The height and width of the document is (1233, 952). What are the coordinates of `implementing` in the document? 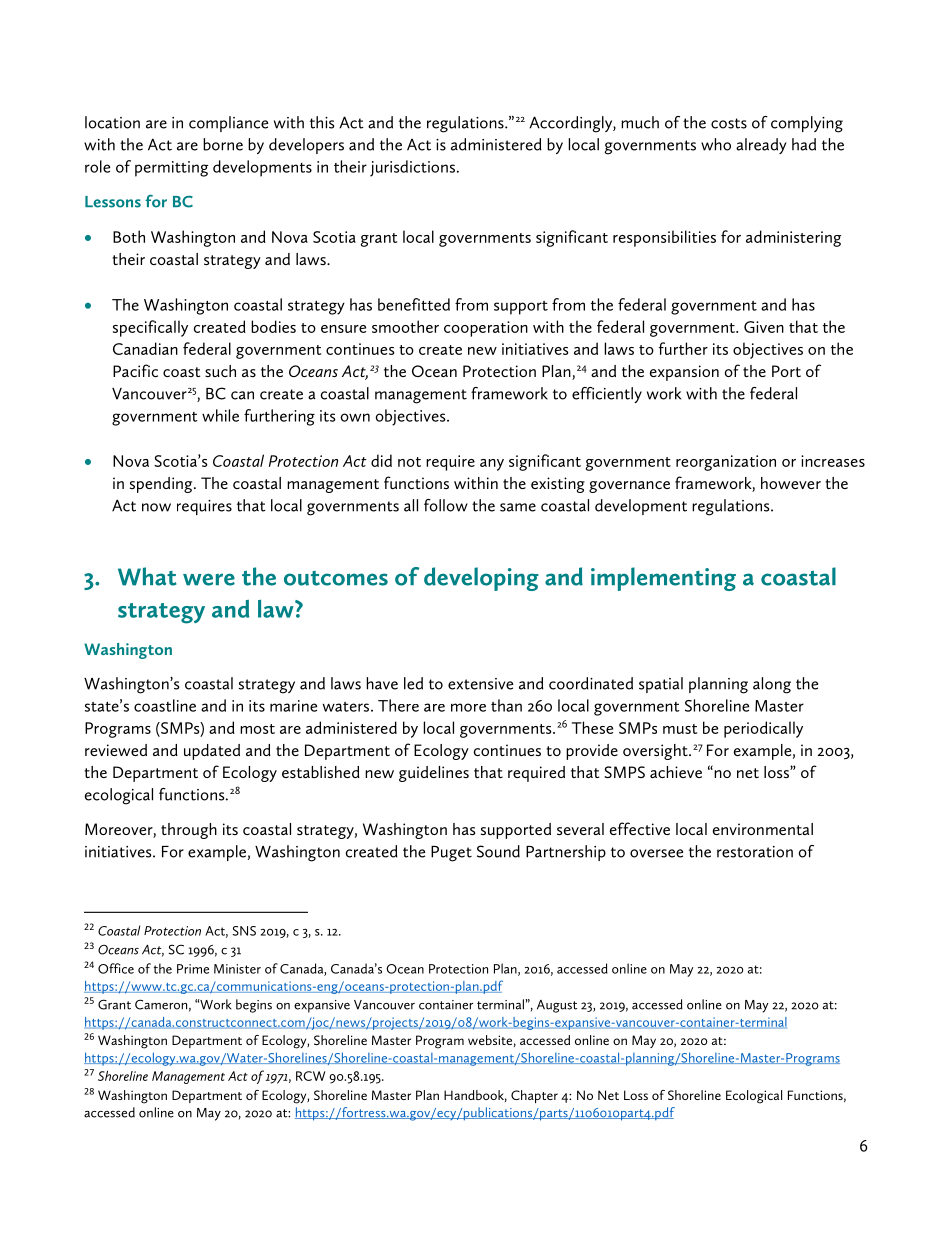 It's located at (663, 579).
